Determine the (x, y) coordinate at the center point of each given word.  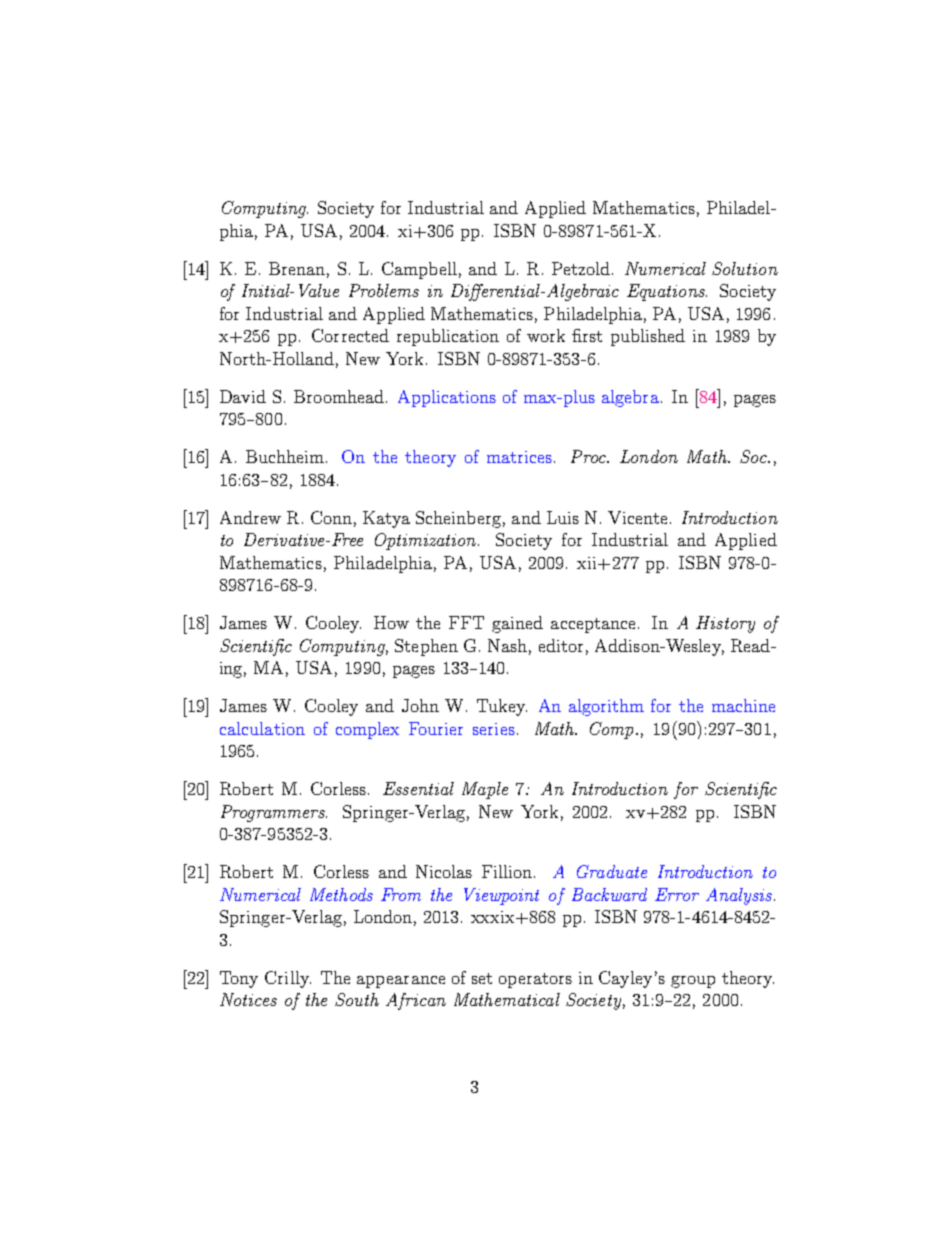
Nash (507, 645)
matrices (519, 457)
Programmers (274, 813)
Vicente (637, 517)
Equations (667, 292)
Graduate (612, 871)
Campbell (419, 270)
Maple (485, 790)
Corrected (350, 335)
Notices (248, 999)
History (725, 624)
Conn (331, 517)
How (391, 622)
